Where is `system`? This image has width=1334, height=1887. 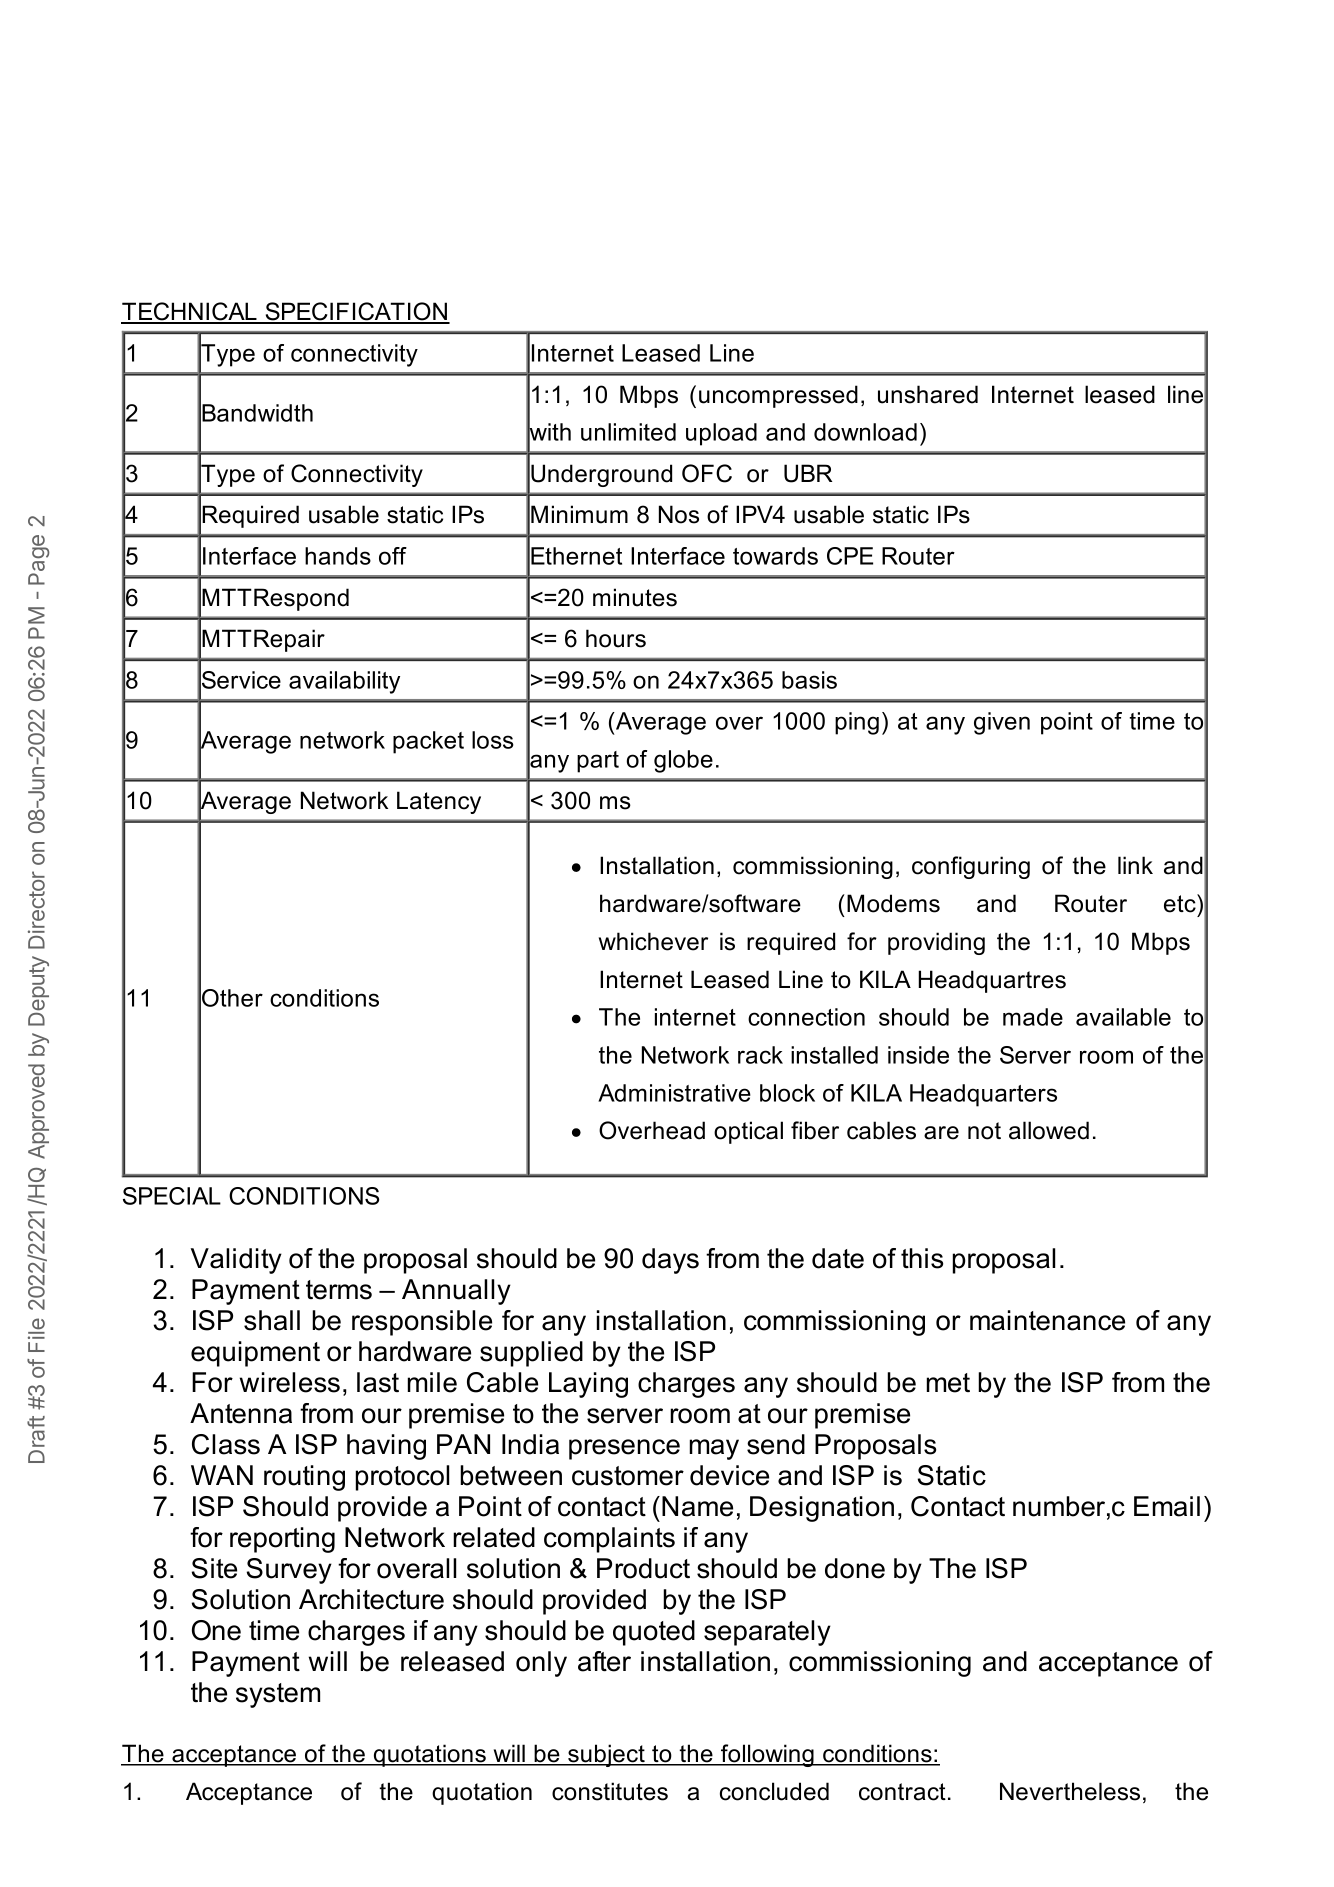
system is located at coordinates (278, 1695).
